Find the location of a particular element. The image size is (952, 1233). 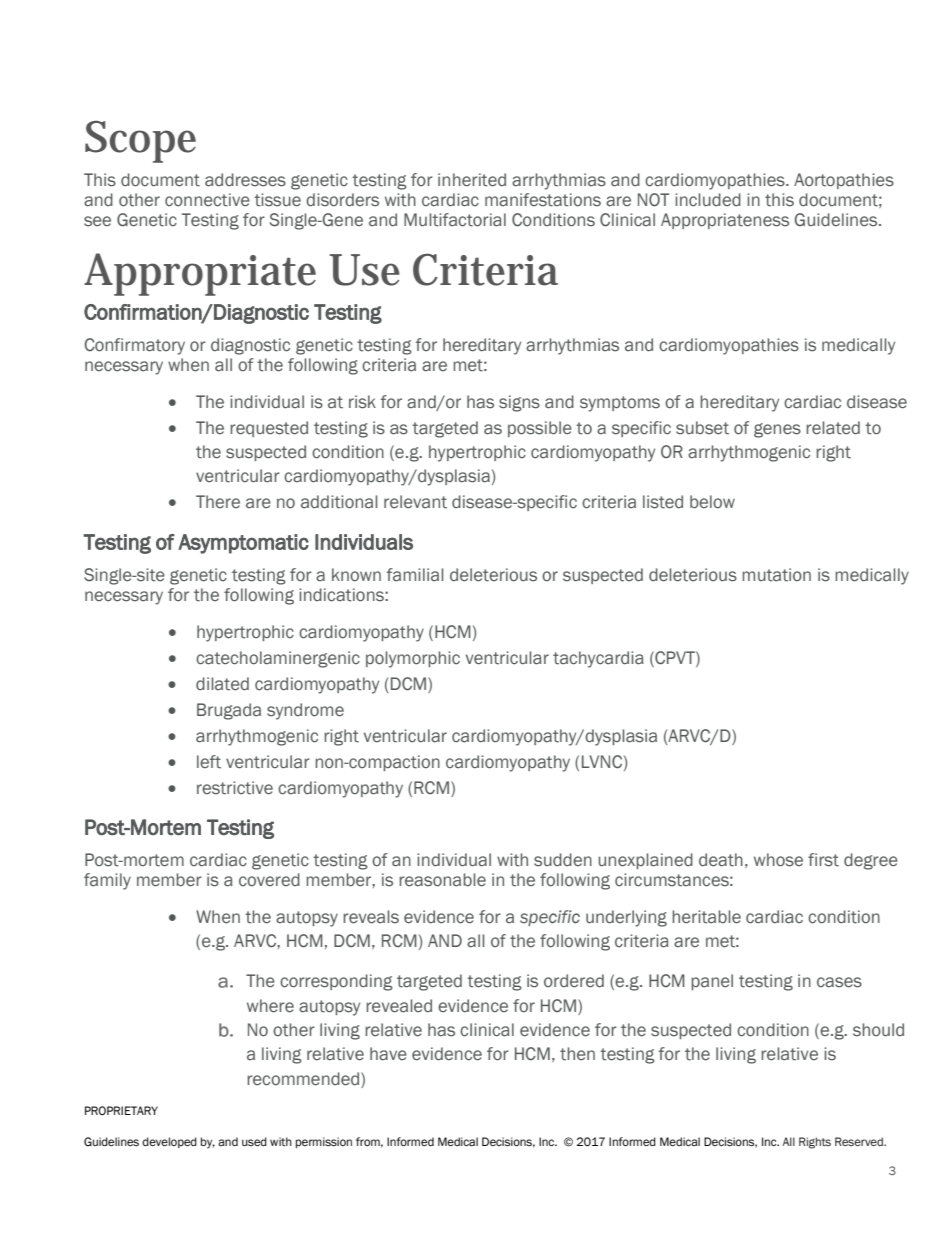

restrictive is located at coordinates (235, 788).
